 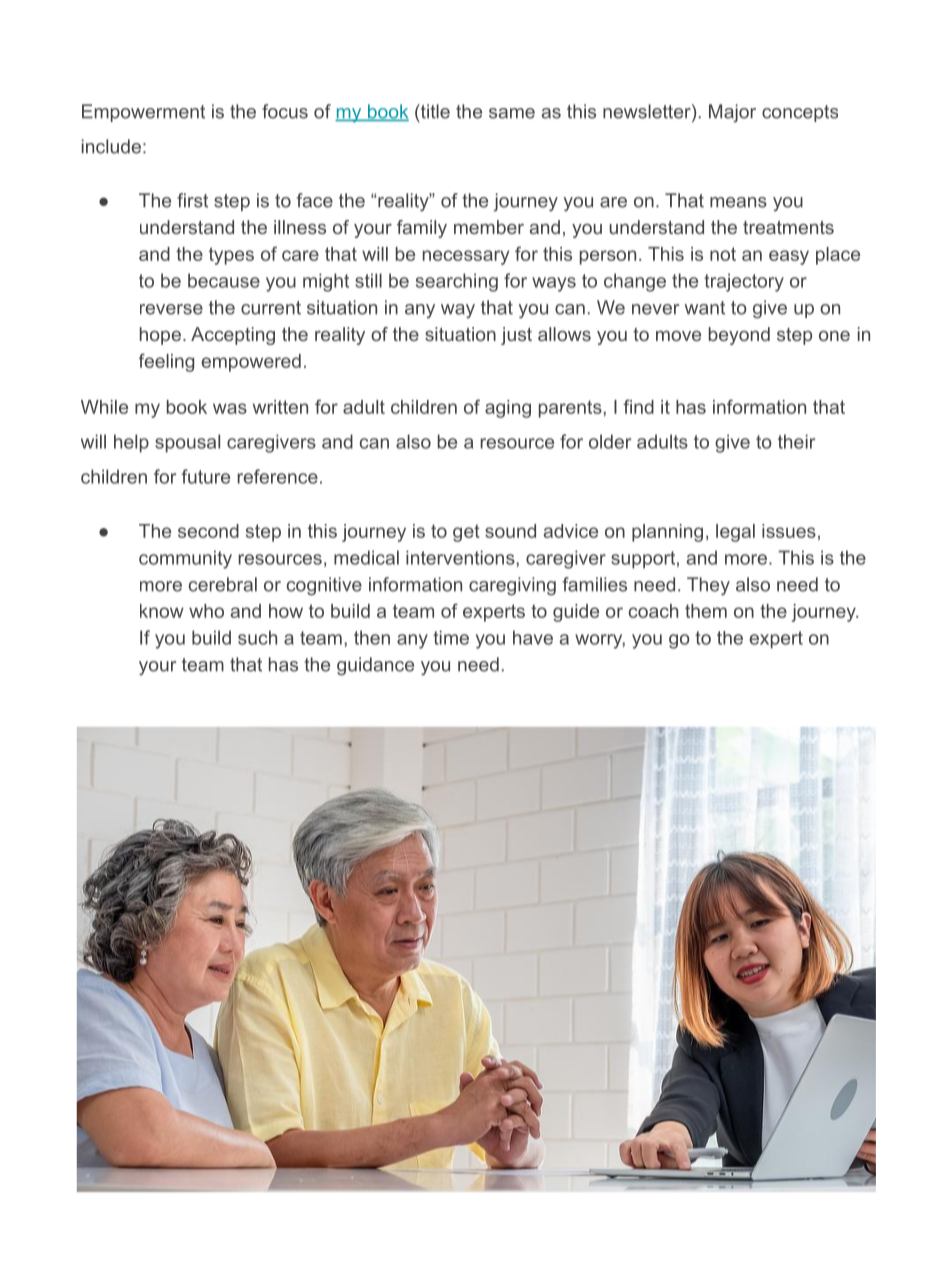 I want to click on such, so click(x=257, y=637).
